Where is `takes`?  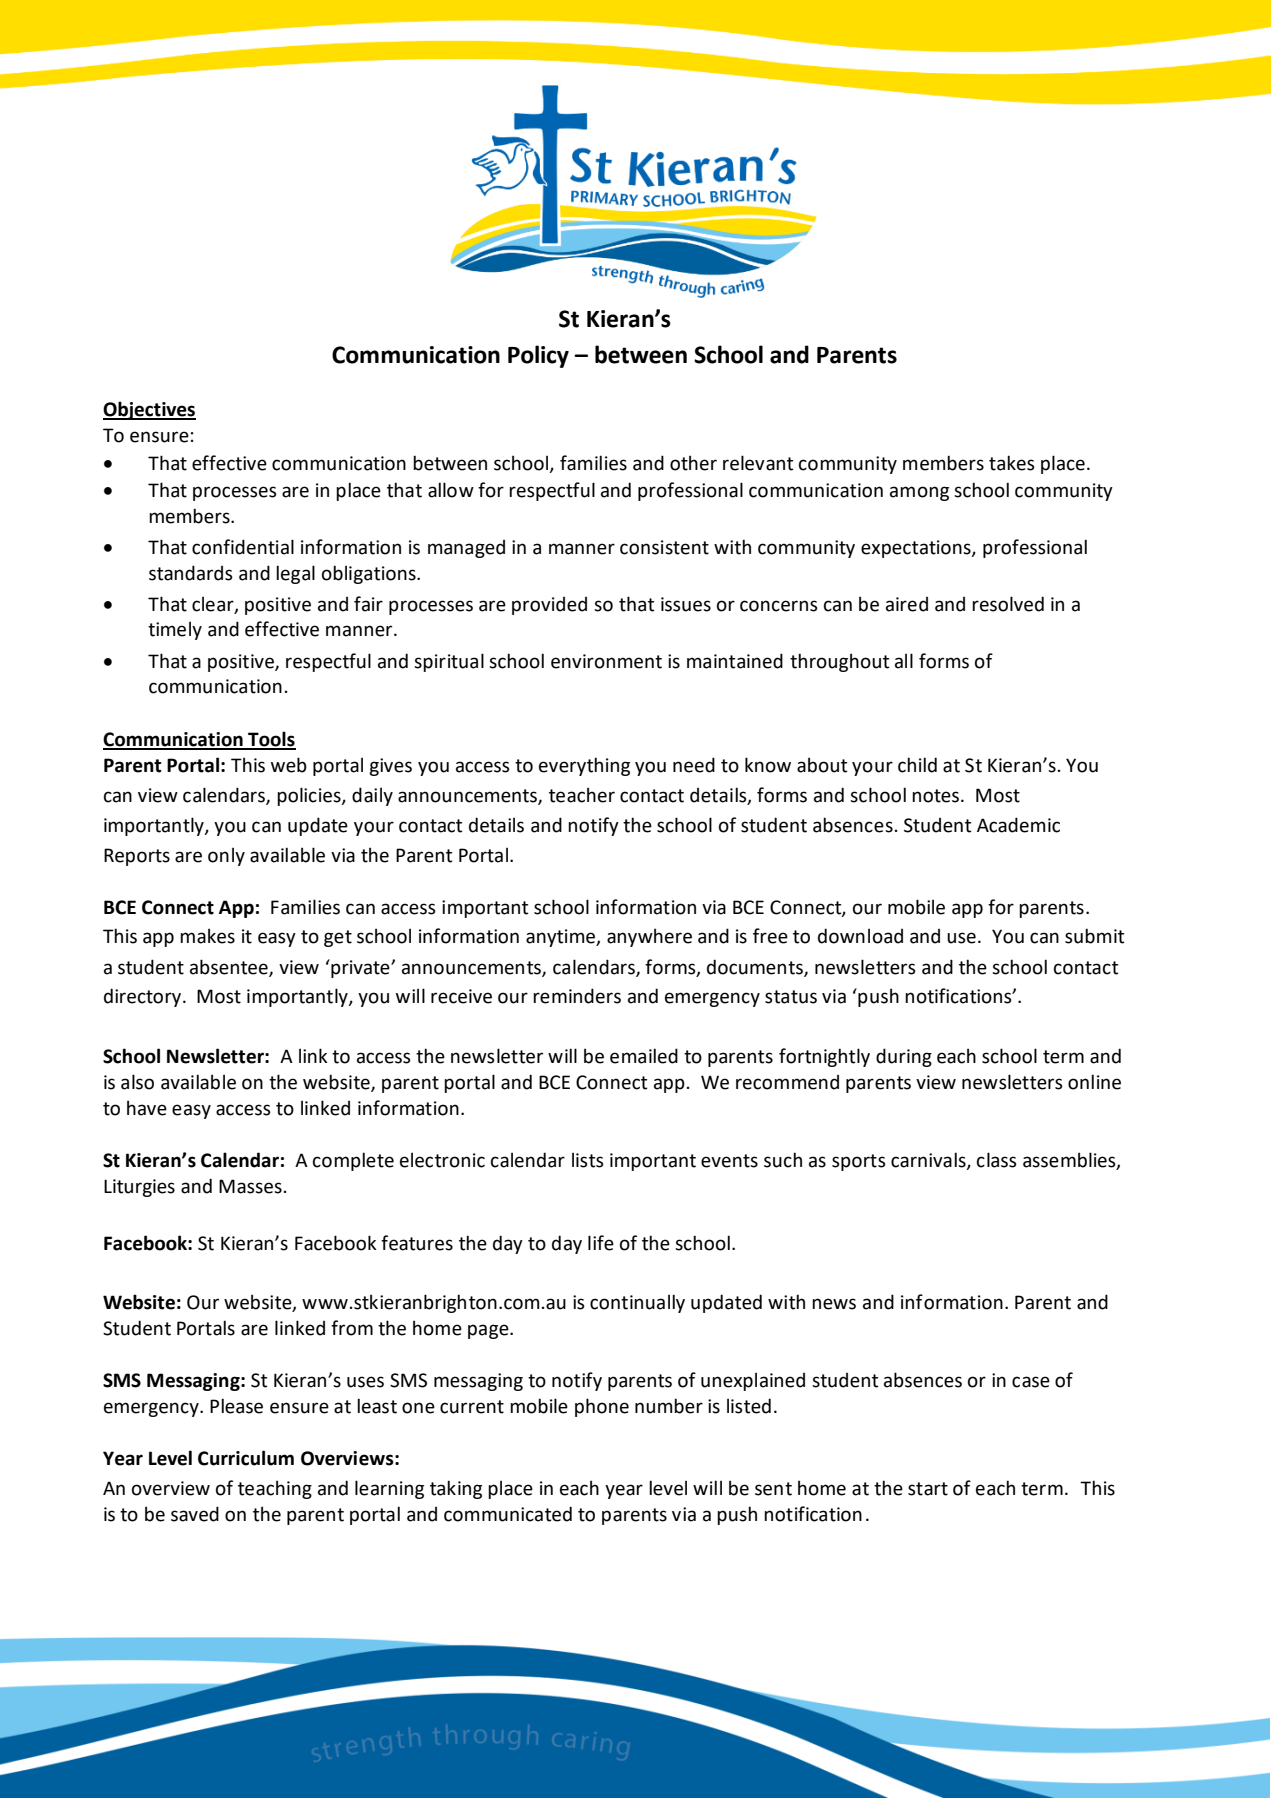 takes is located at coordinates (1012, 463).
